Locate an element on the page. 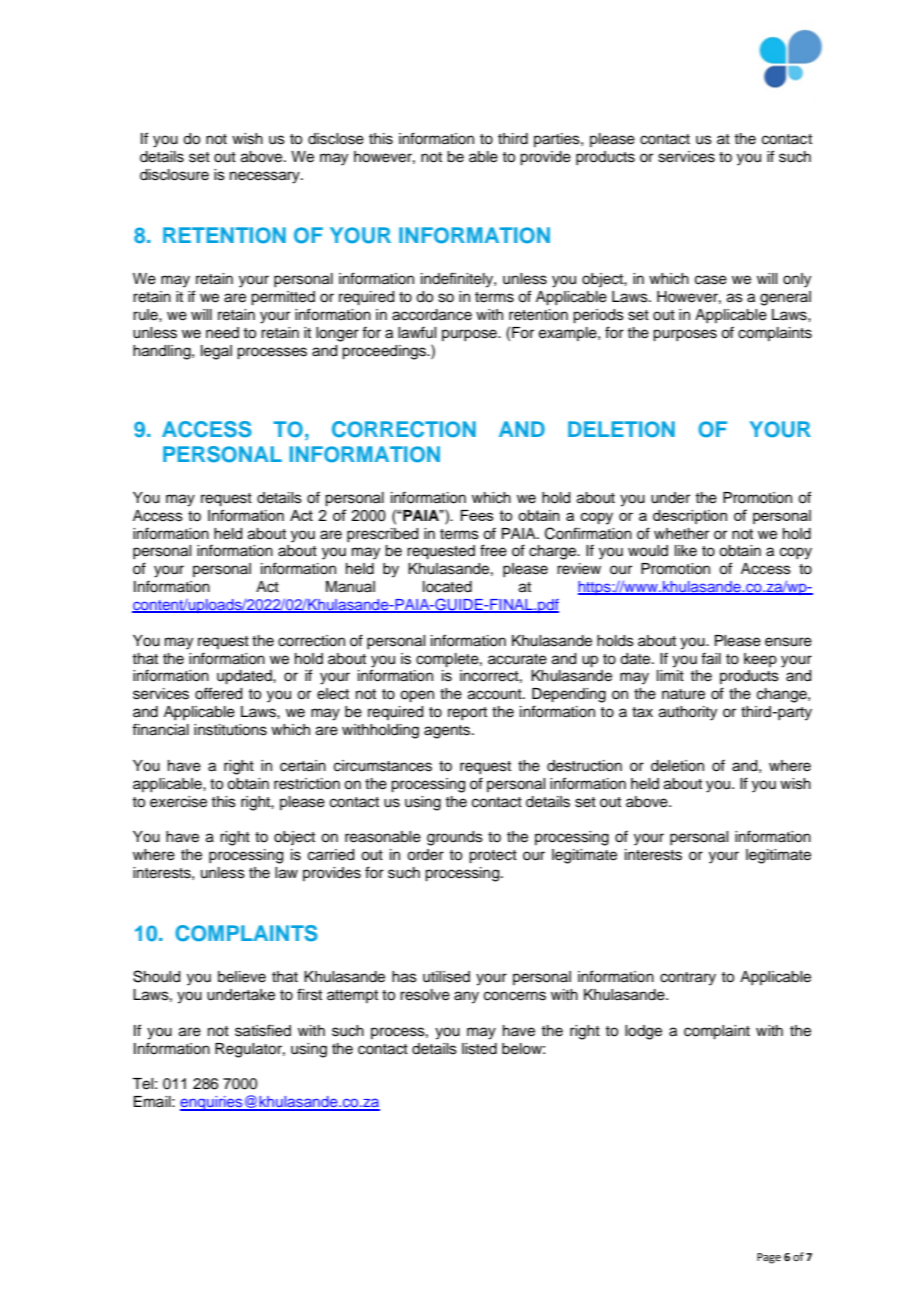  satisfied is located at coordinates (263, 1030).
